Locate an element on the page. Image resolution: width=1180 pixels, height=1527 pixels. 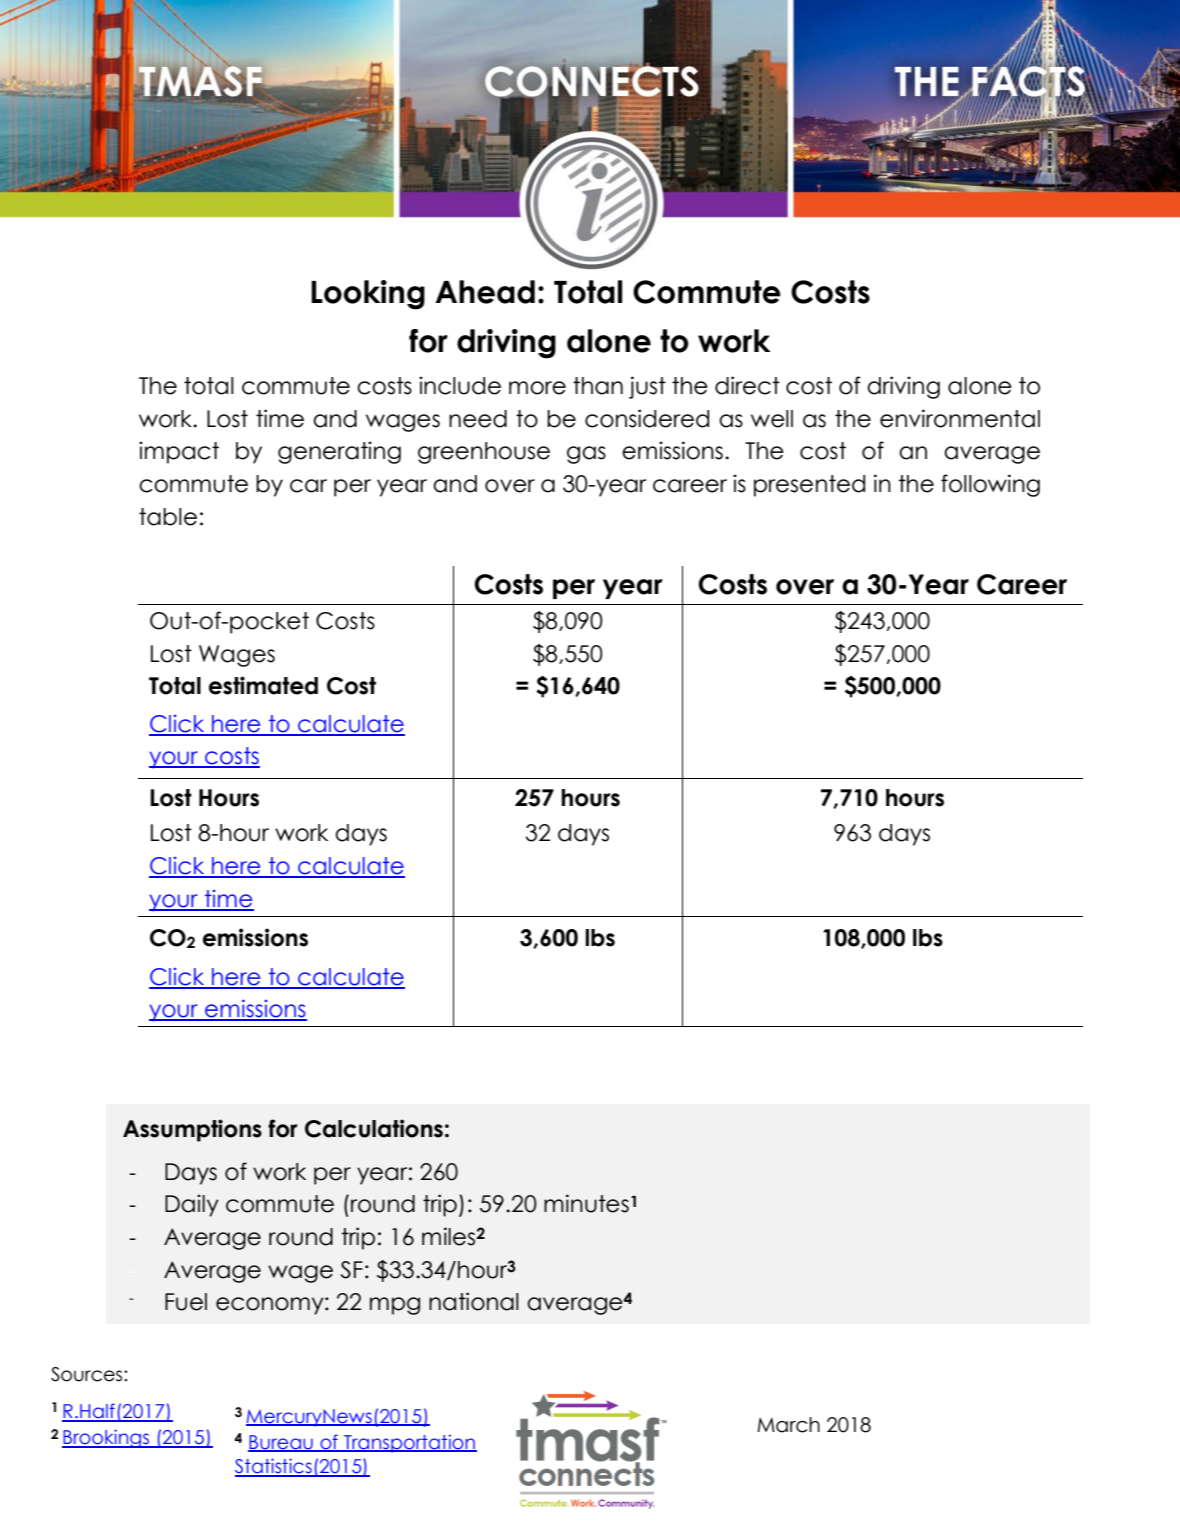
direct is located at coordinates (747, 385).
